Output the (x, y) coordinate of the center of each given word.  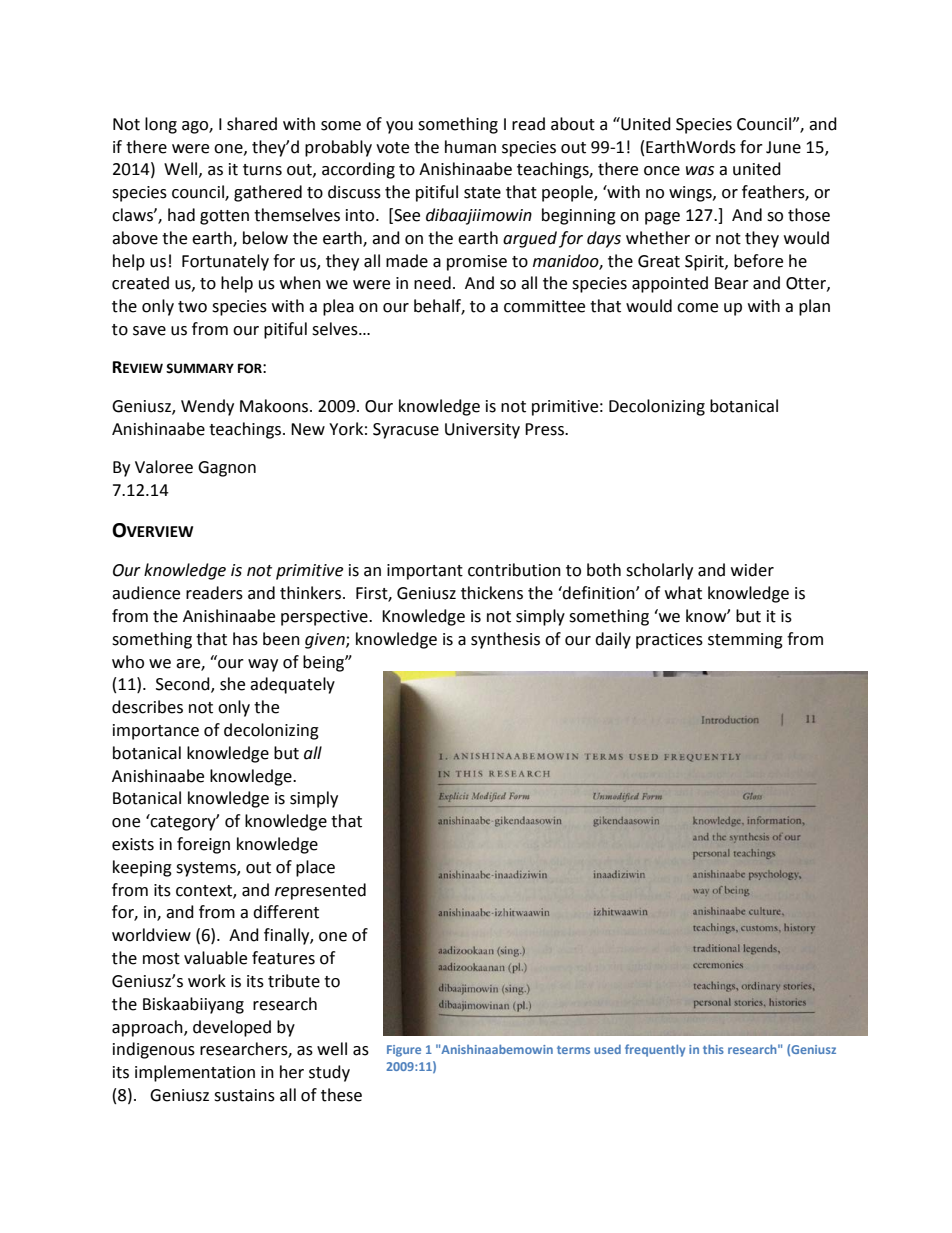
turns (262, 170)
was (700, 171)
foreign (203, 845)
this (713, 1049)
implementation (195, 1073)
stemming (745, 641)
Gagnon (227, 469)
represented (320, 891)
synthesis (505, 640)
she (232, 684)
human (470, 147)
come (697, 308)
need (432, 283)
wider (752, 570)
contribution (514, 570)
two (192, 307)
